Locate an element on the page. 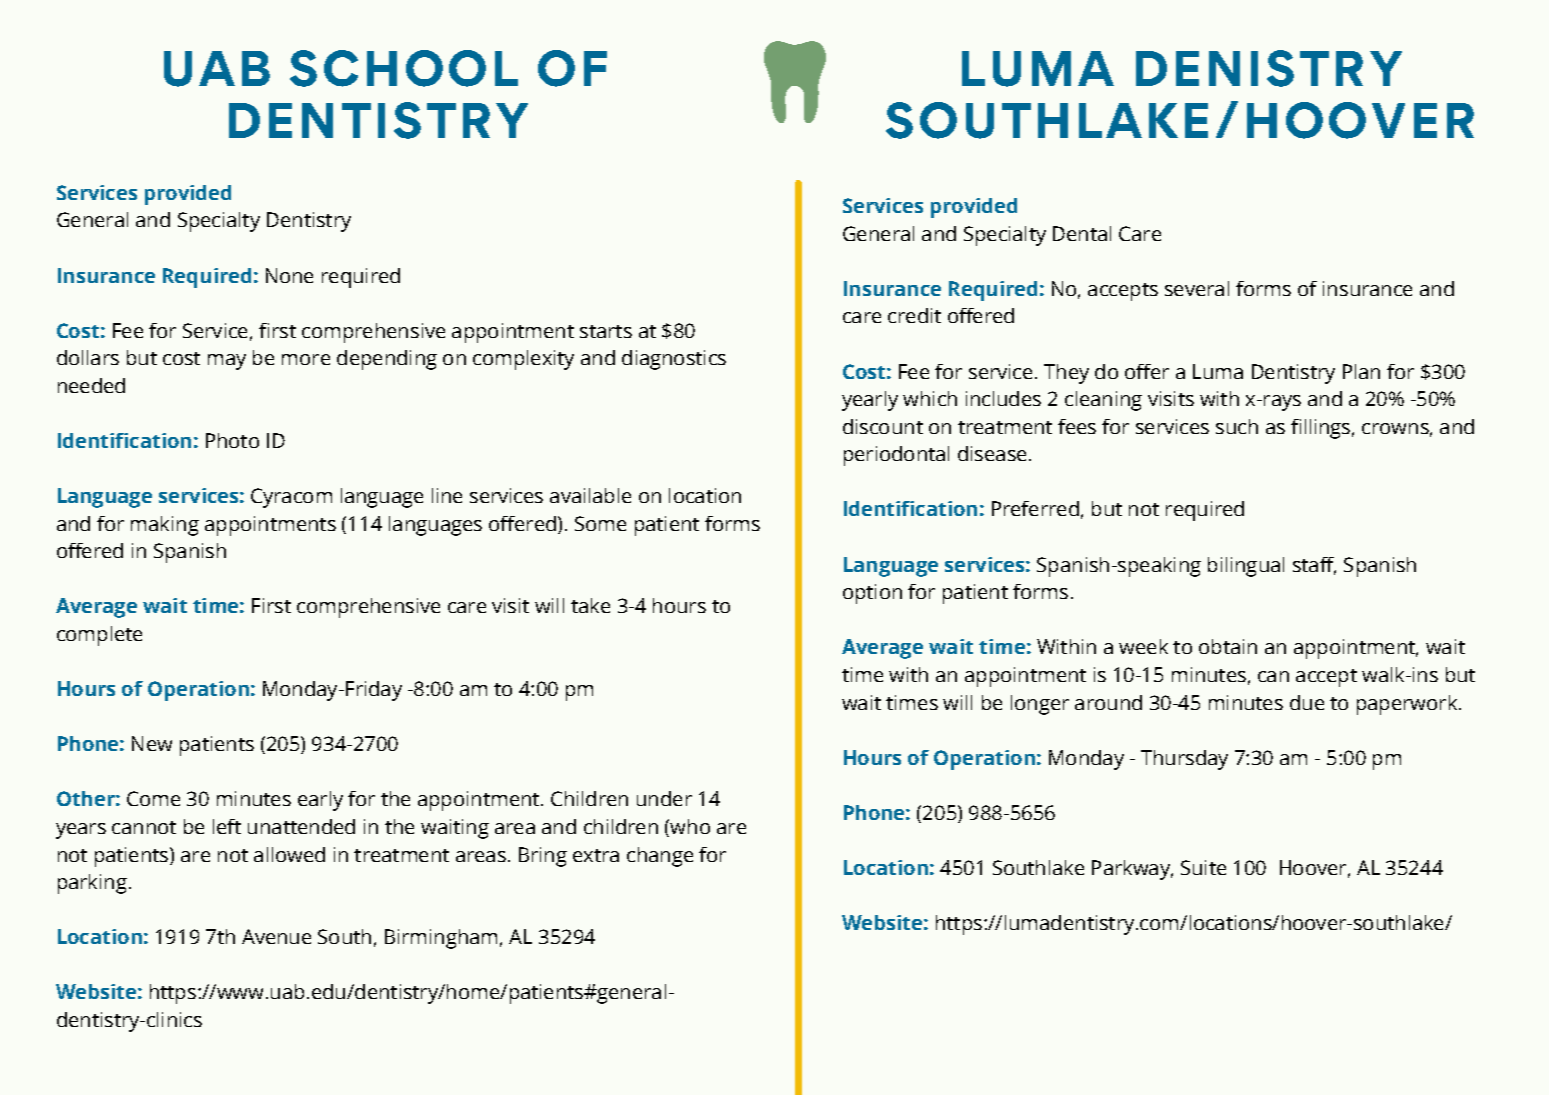 This document has height=1095, width=1549. available is located at coordinates (590, 495).
